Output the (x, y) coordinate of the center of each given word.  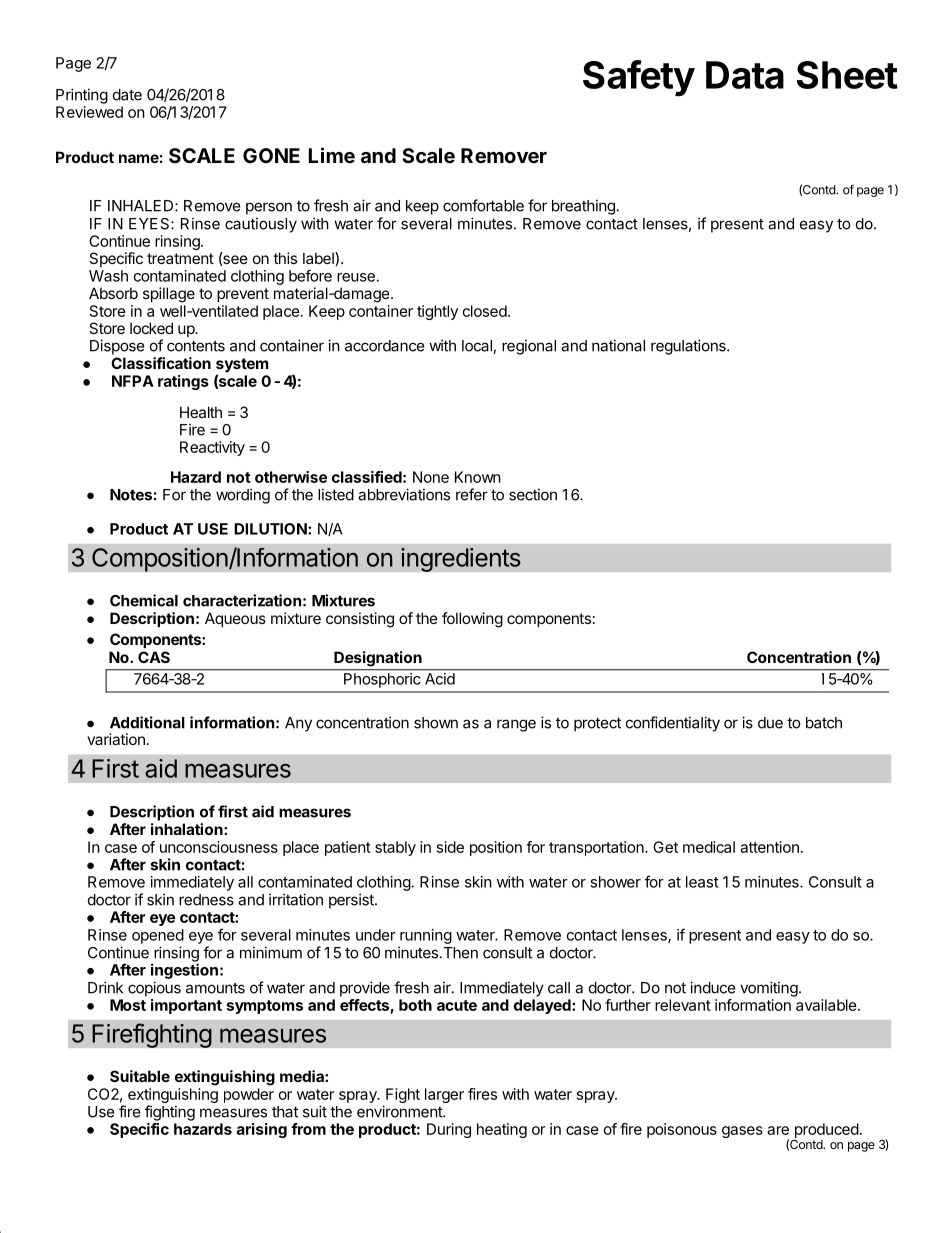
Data (745, 75)
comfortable (483, 205)
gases (742, 1132)
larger (444, 1095)
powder (249, 1095)
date (127, 95)
